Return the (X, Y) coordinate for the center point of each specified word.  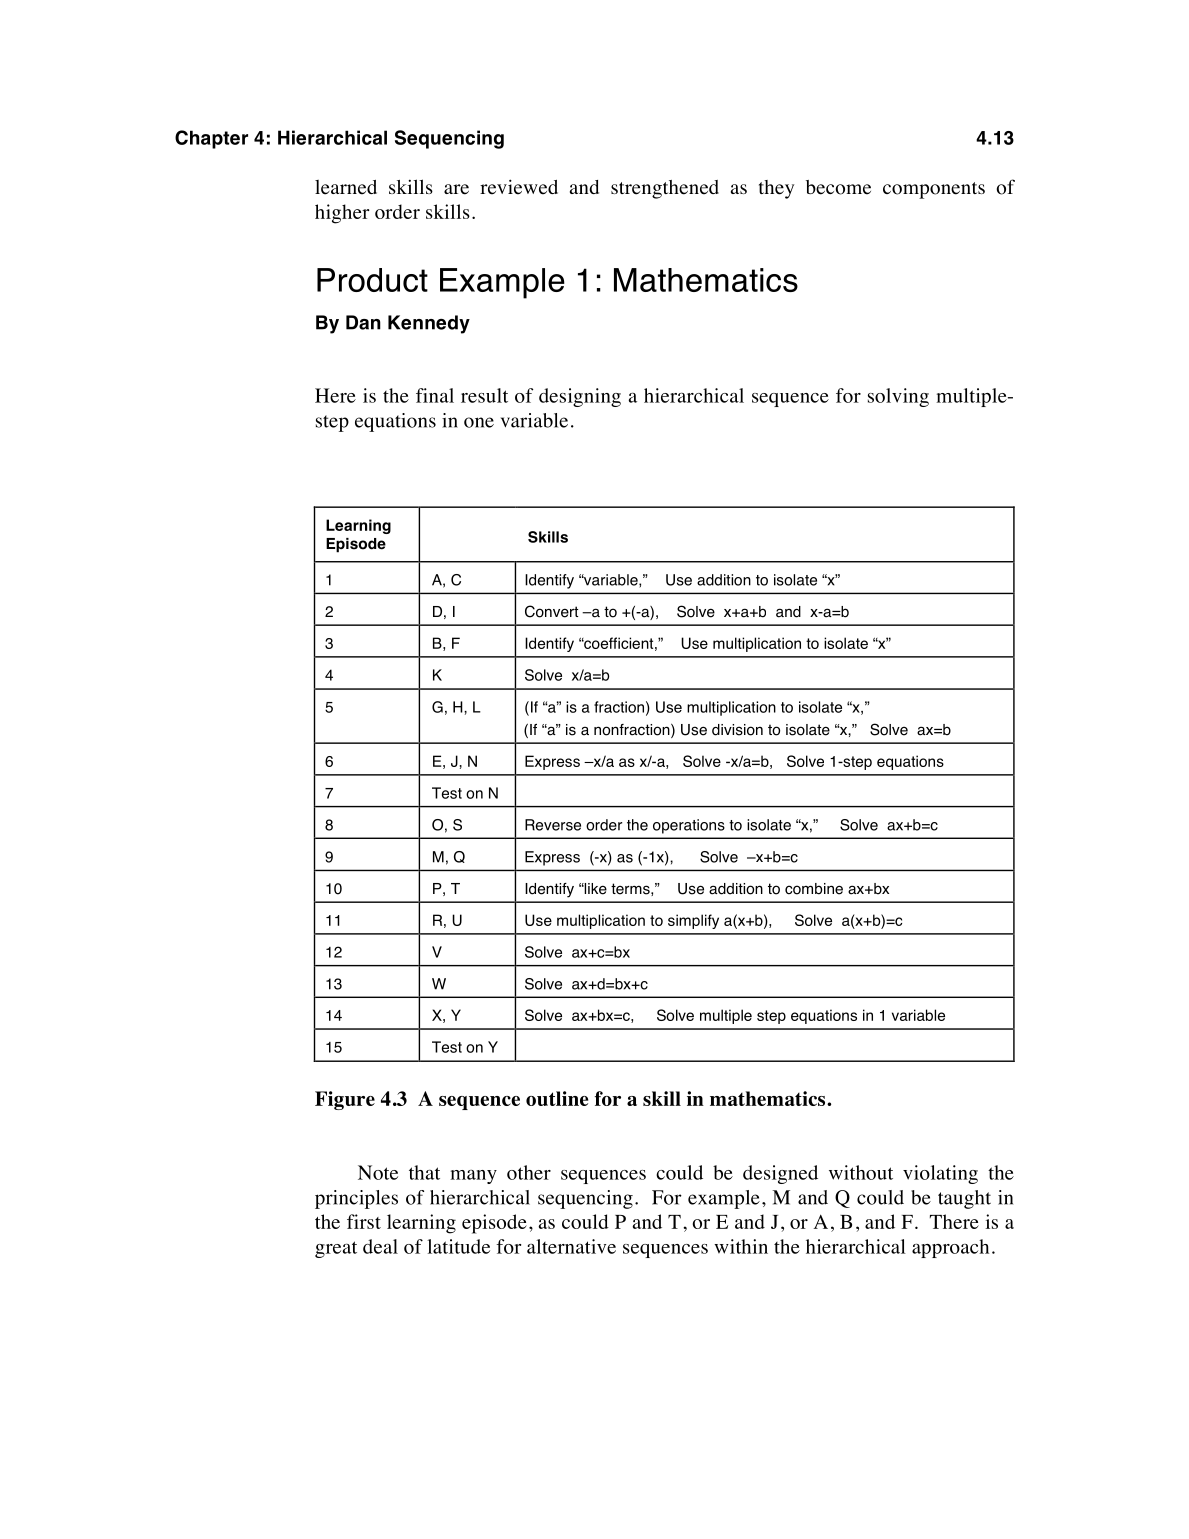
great (336, 1249)
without (861, 1172)
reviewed (519, 187)
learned (346, 187)
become (838, 187)
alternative (571, 1246)
